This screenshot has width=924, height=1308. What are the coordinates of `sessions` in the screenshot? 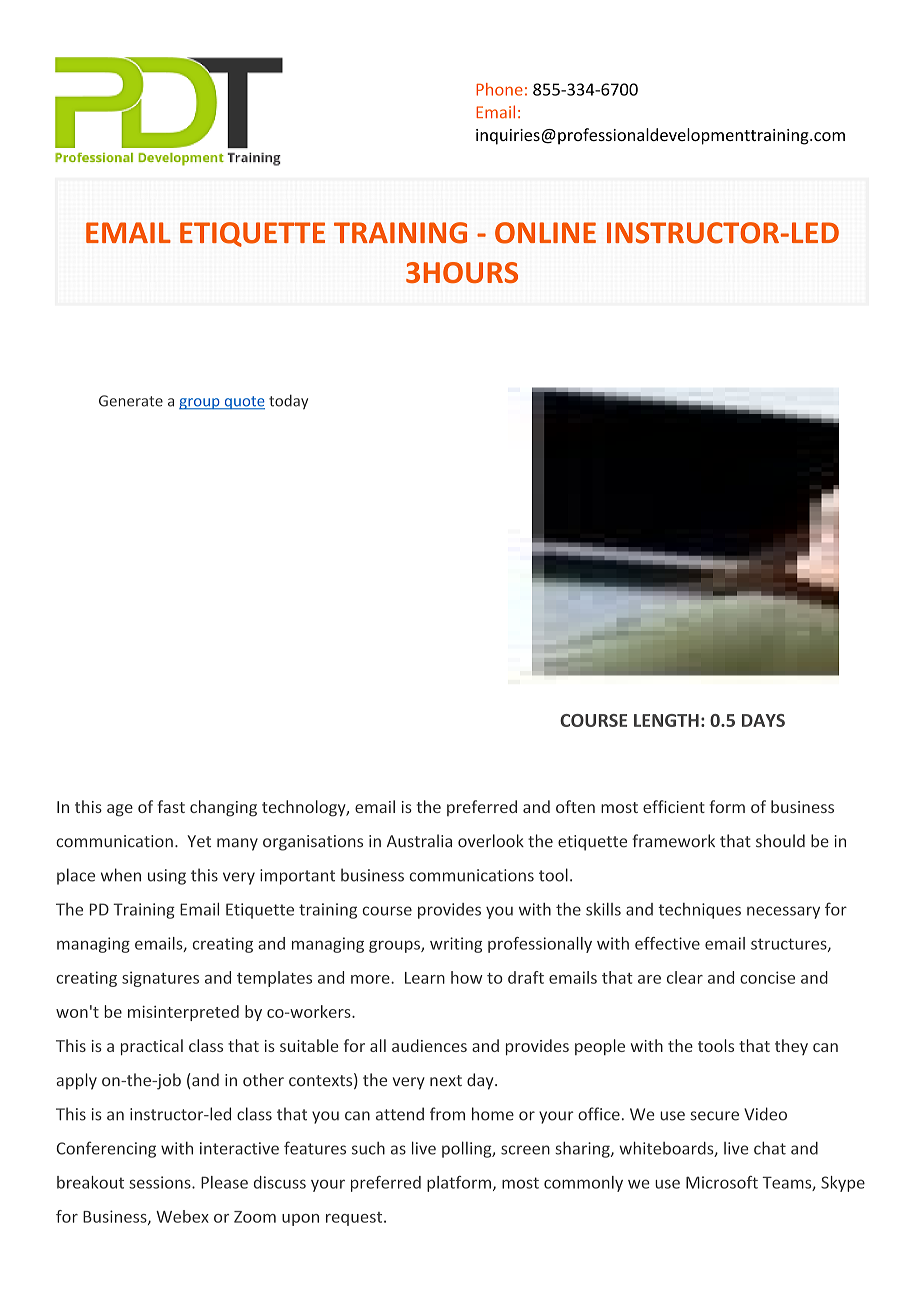 It's located at (161, 1182).
